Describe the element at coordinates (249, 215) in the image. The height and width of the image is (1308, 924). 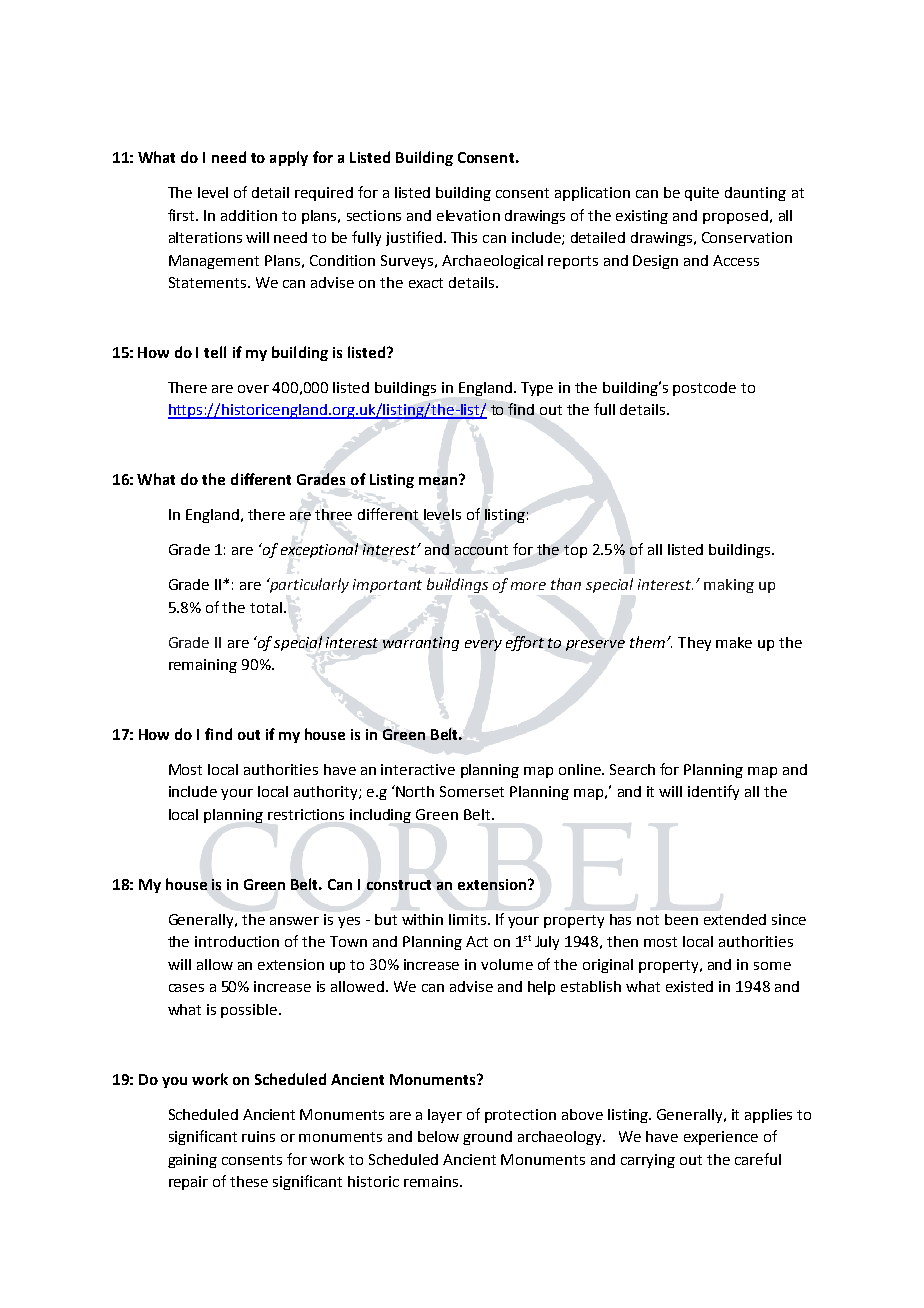
I see `addition` at that location.
